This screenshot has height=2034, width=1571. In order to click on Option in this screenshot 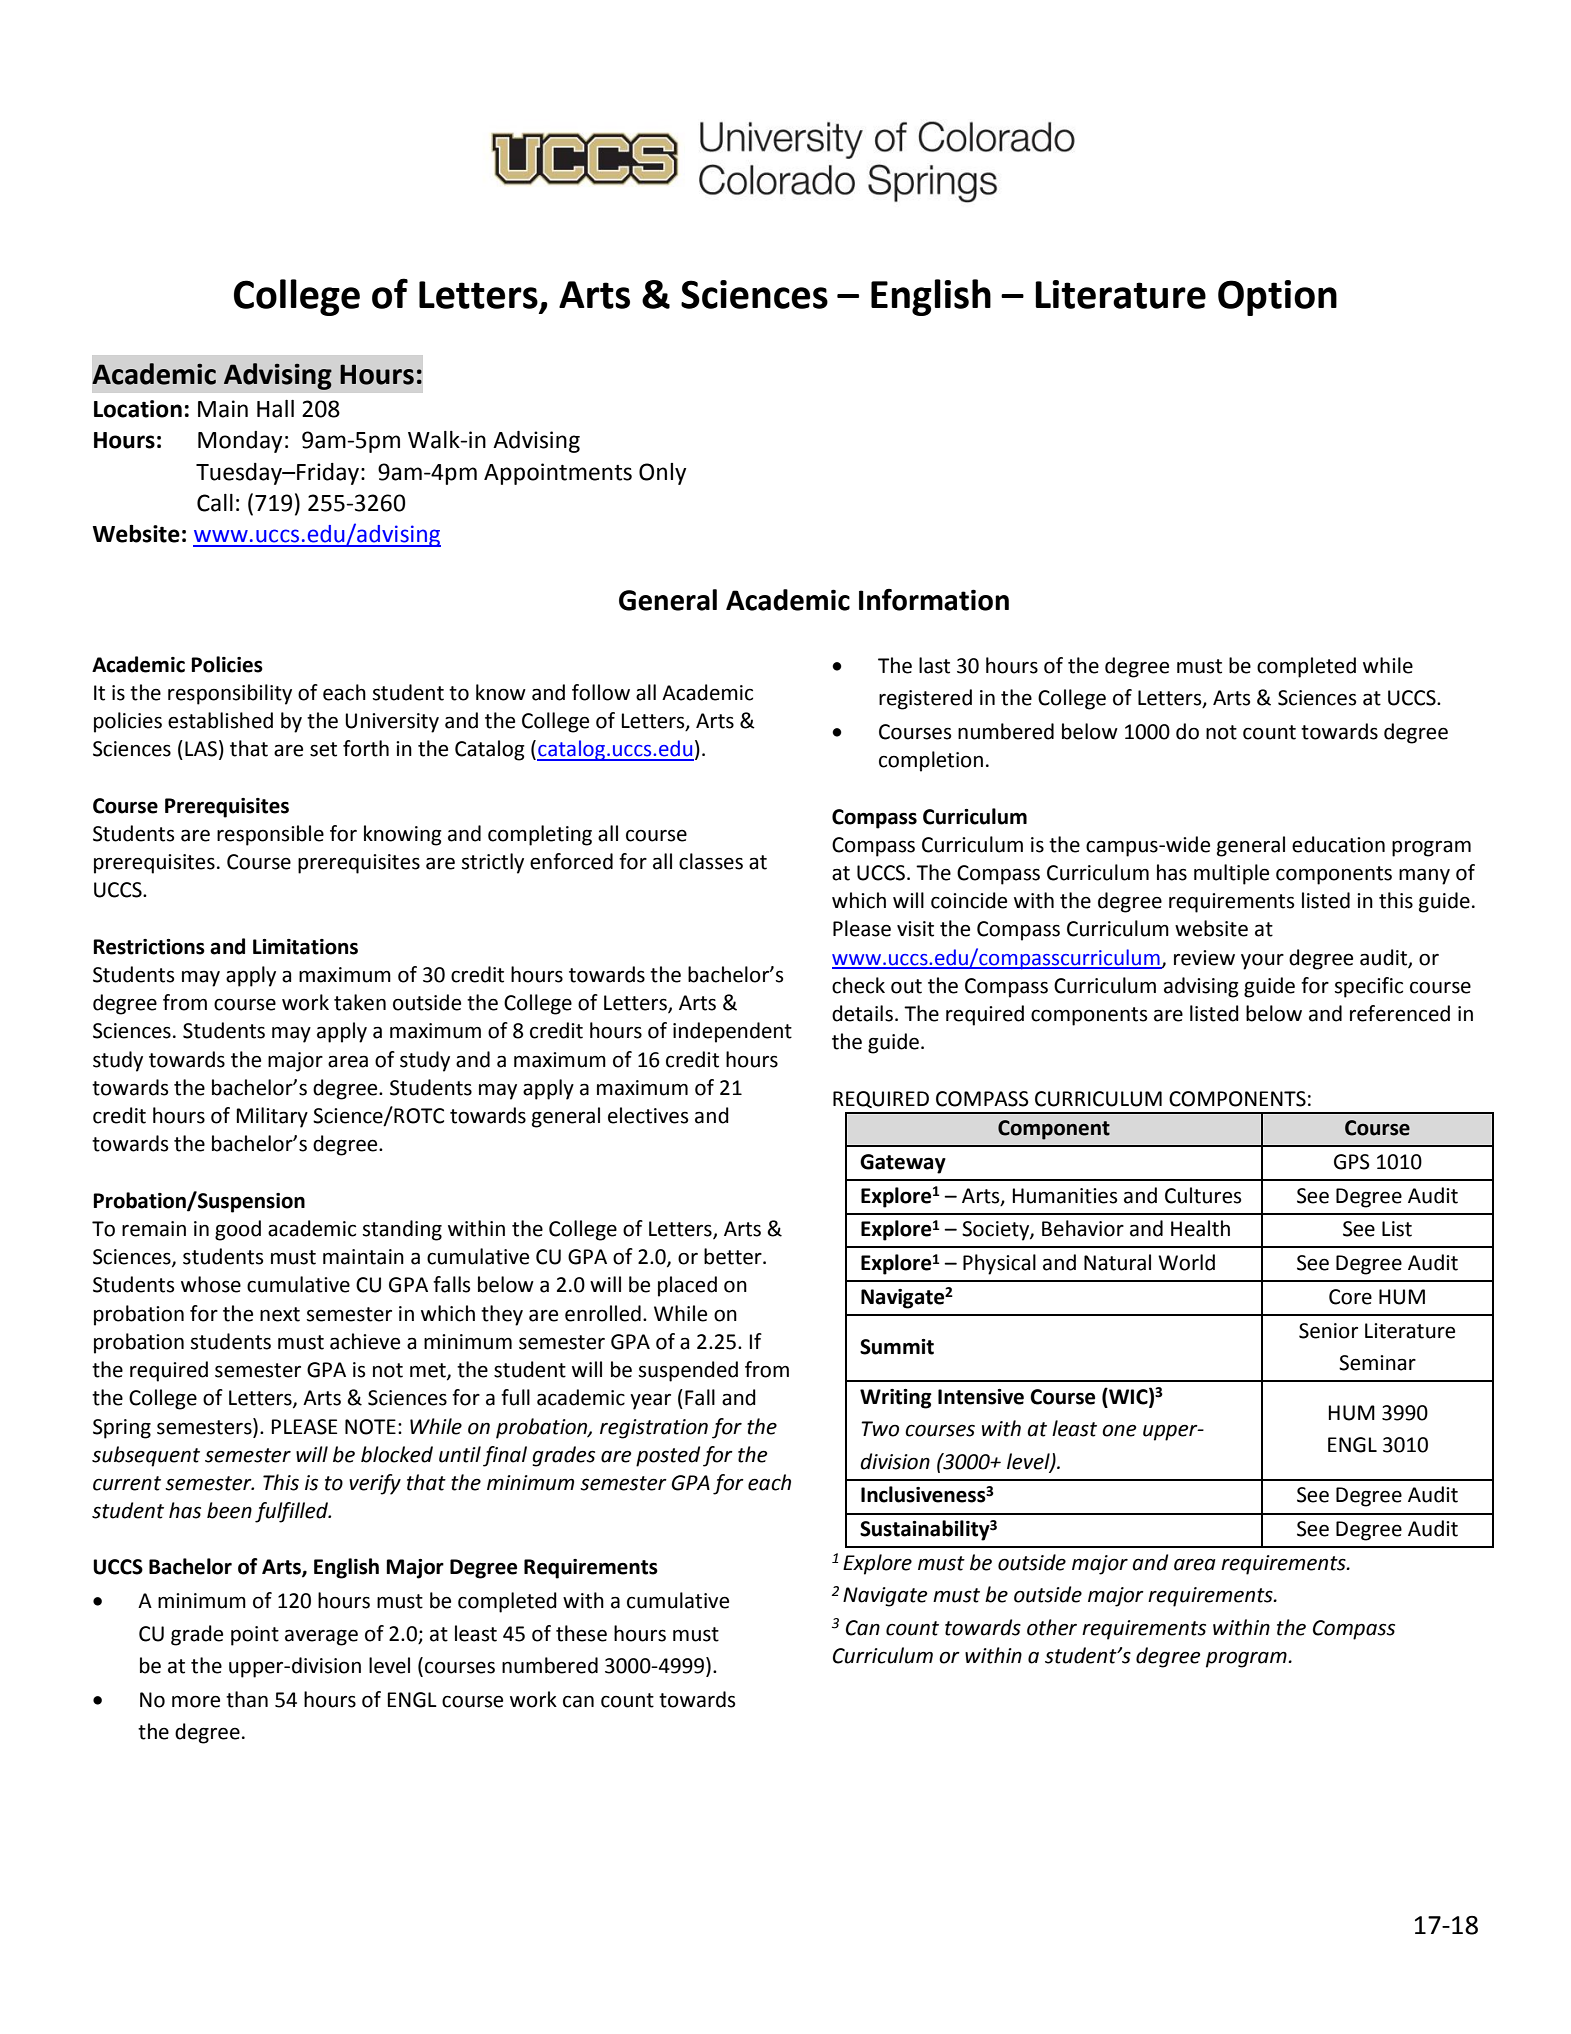, I will do `click(1277, 298)`.
